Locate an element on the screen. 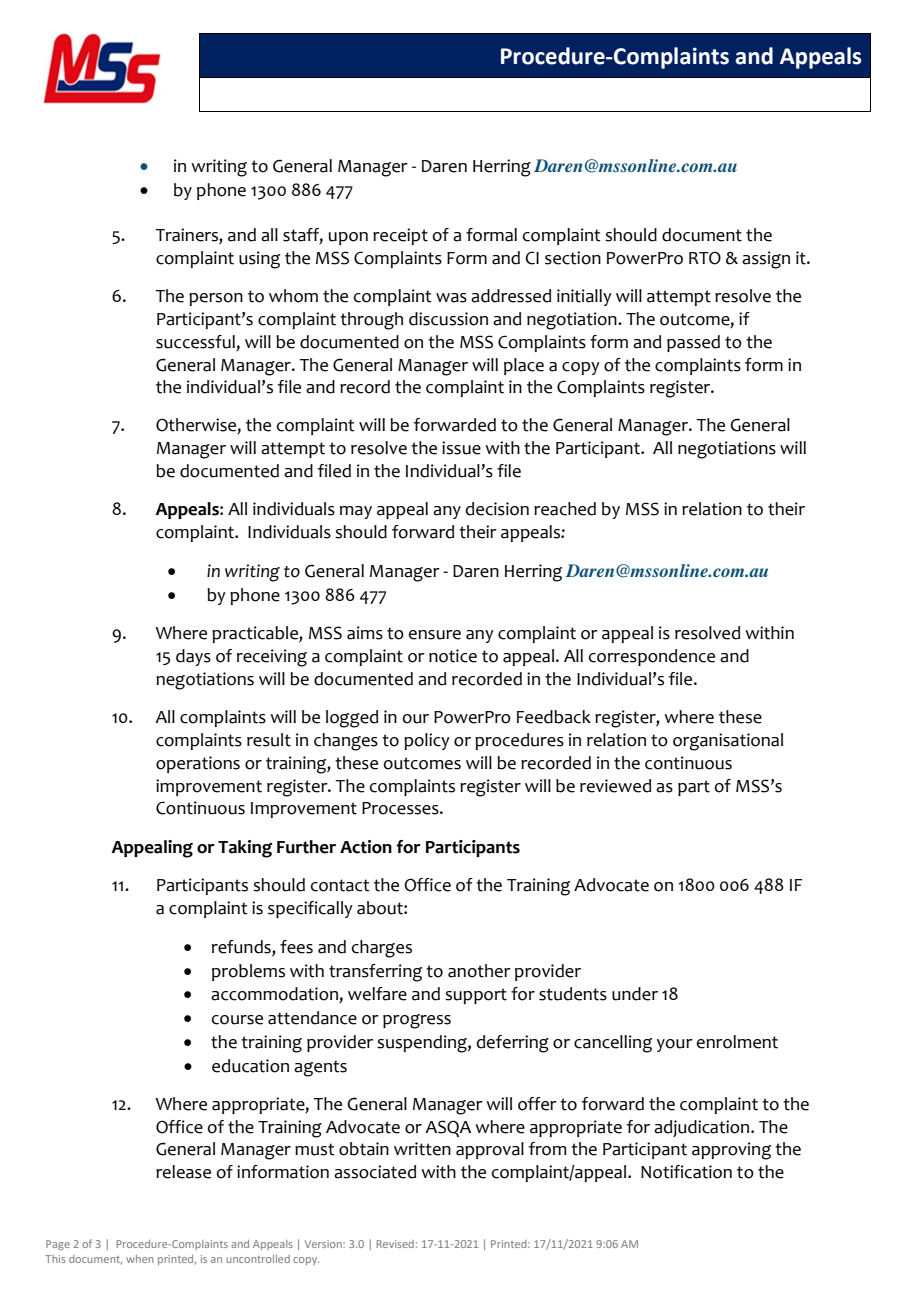 Image resolution: width=924 pixels, height=1308 pixels. Notification is located at coordinates (686, 1172).
